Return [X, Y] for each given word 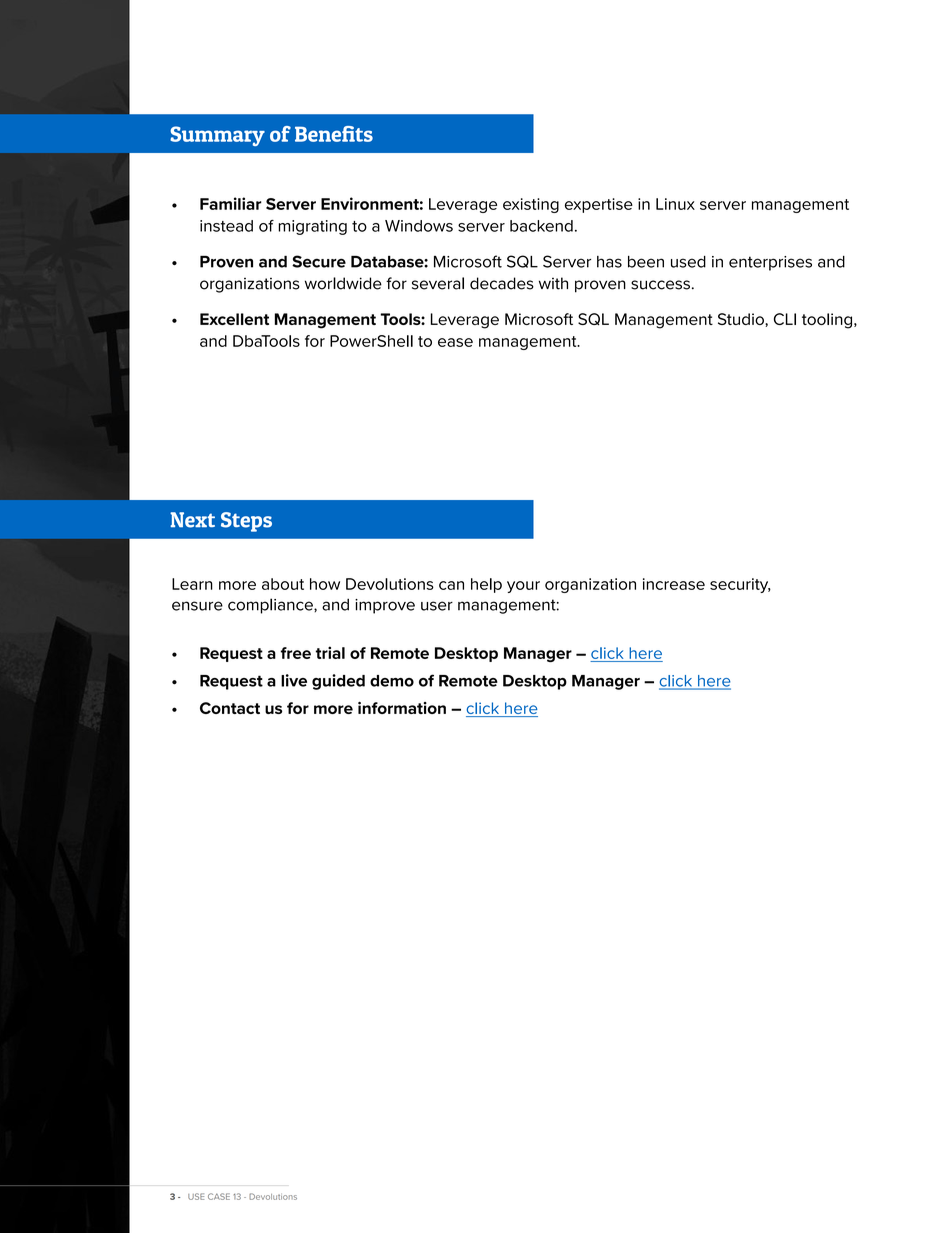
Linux [675, 204]
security [740, 585]
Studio [742, 320]
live [294, 680]
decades [502, 283]
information [402, 708]
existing [531, 205]
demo [392, 681]
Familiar [231, 203]
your [523, 587]
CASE [219, 1196]
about [283, 584]
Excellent [234, 319]
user [437, 606]
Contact [230, 708]
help [486, 585]
